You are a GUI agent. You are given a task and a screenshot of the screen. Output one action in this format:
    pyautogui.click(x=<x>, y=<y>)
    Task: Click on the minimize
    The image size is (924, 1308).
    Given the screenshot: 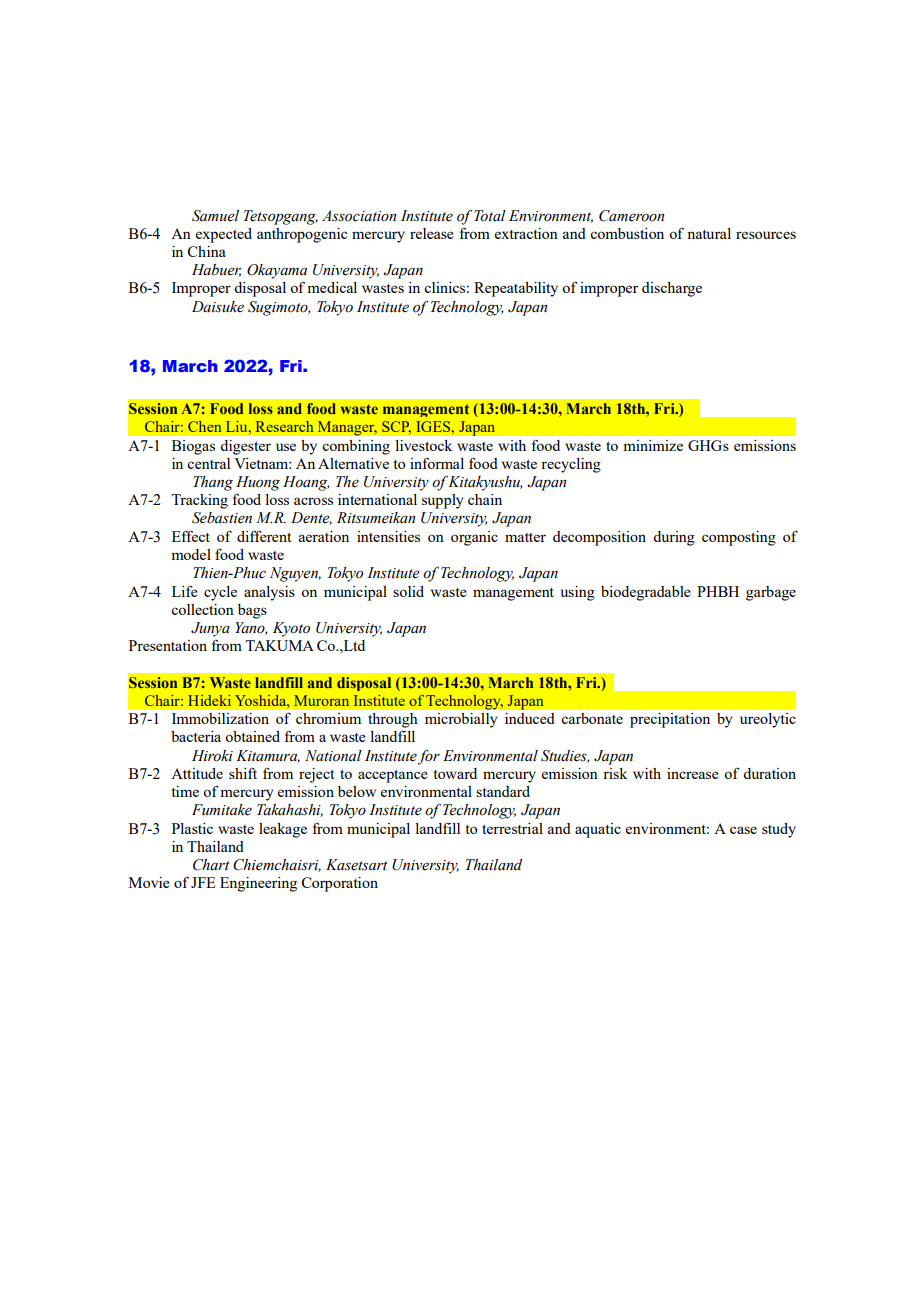 What is the action you would take?
    pyautogui.click(x=653, y=445)
